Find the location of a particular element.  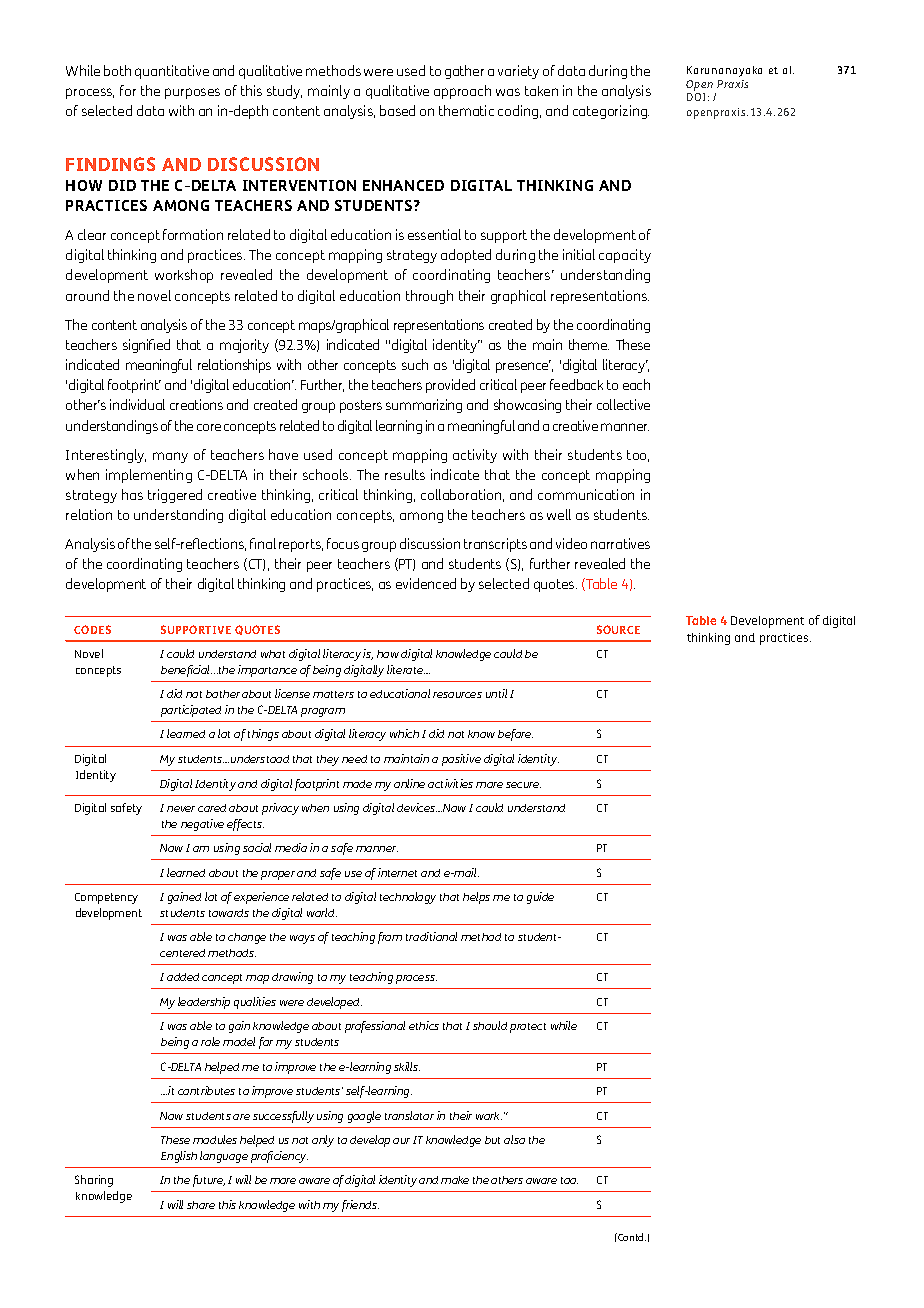

literate is located at coordinates (406, 669).
